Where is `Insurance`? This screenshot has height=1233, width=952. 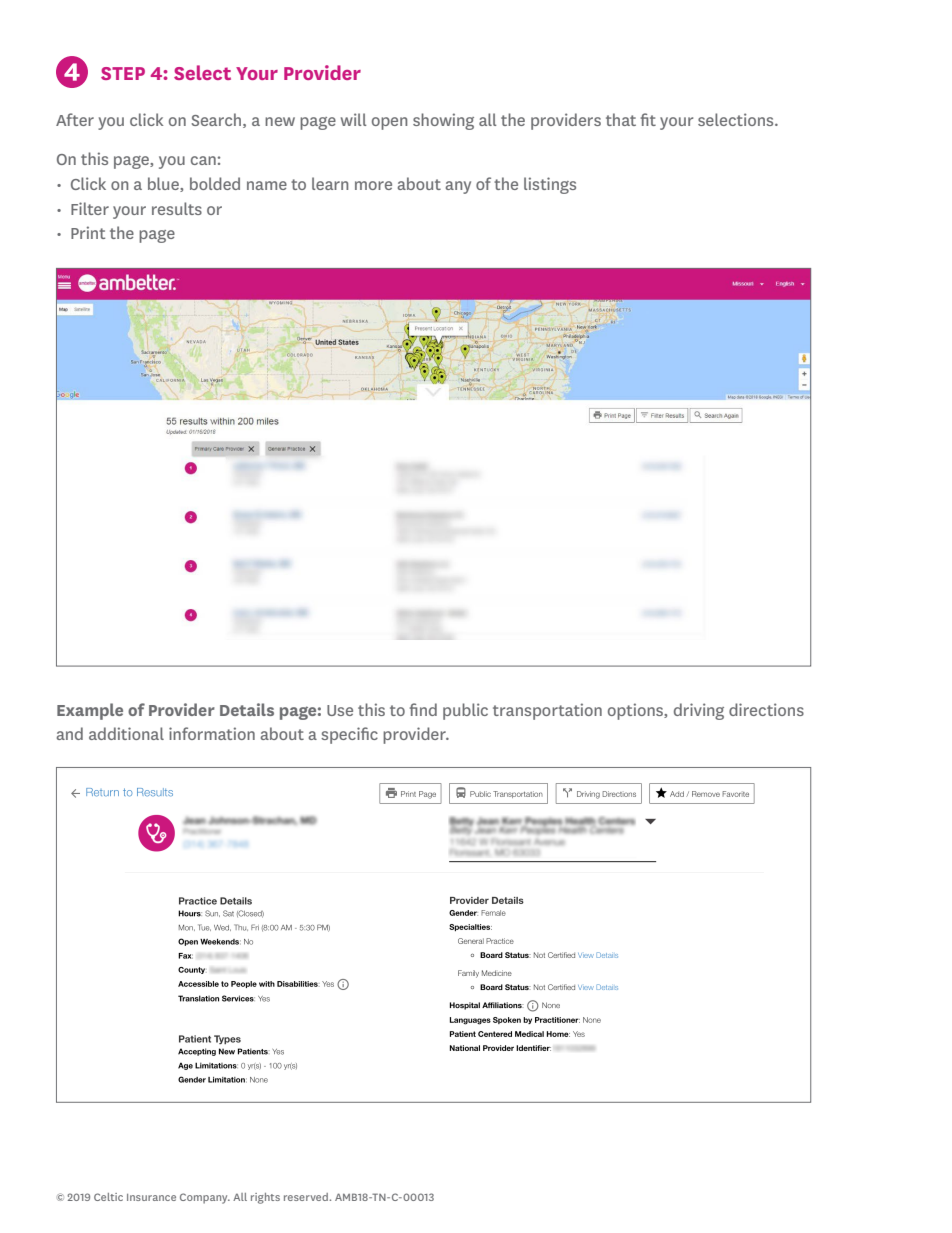 Insurance is located at coordinates (151, 1197).
